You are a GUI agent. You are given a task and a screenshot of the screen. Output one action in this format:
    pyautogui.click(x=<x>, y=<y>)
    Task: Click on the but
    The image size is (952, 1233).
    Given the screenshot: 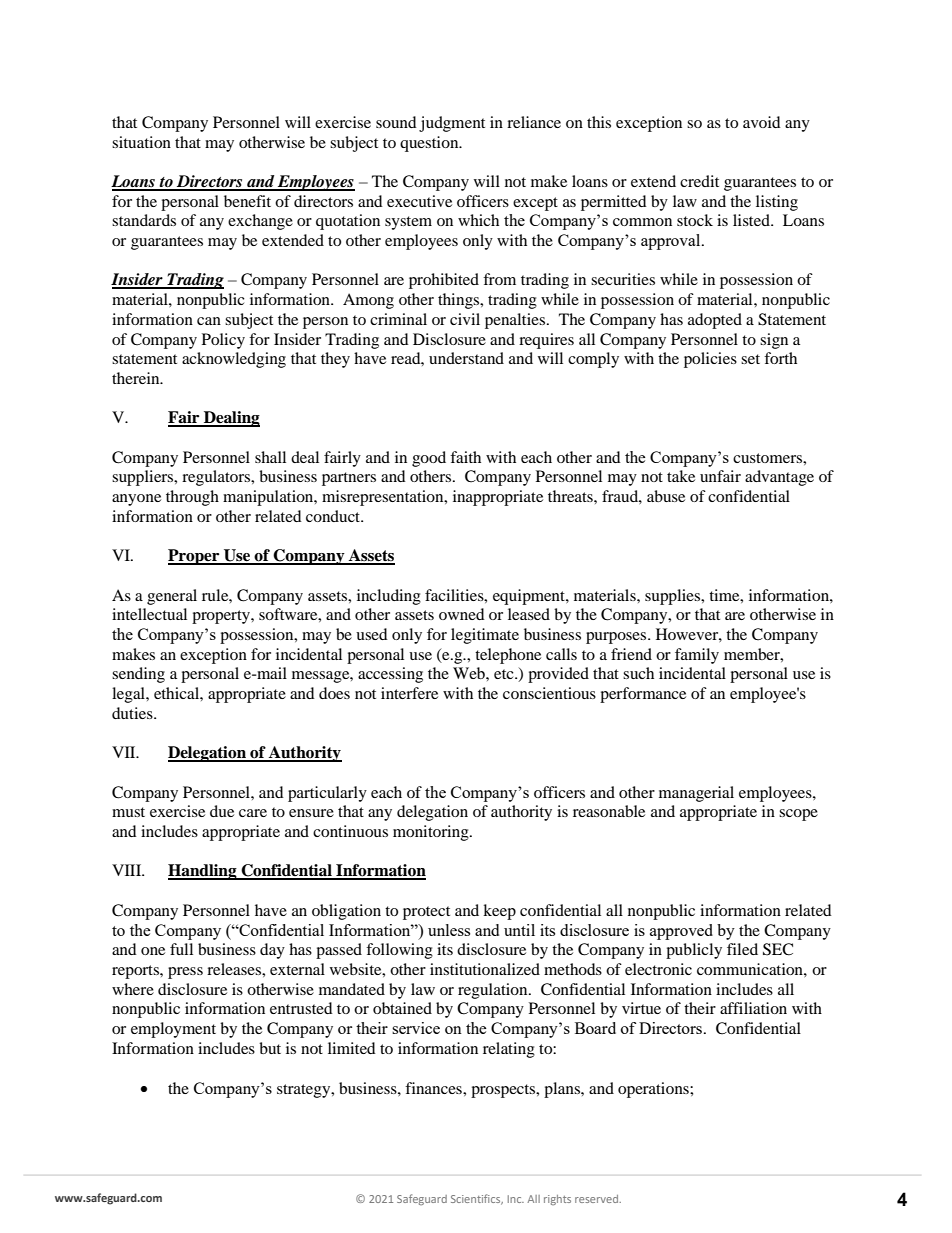 What is the action you would take?
    pyautogui.click(x=270, y=1048)
